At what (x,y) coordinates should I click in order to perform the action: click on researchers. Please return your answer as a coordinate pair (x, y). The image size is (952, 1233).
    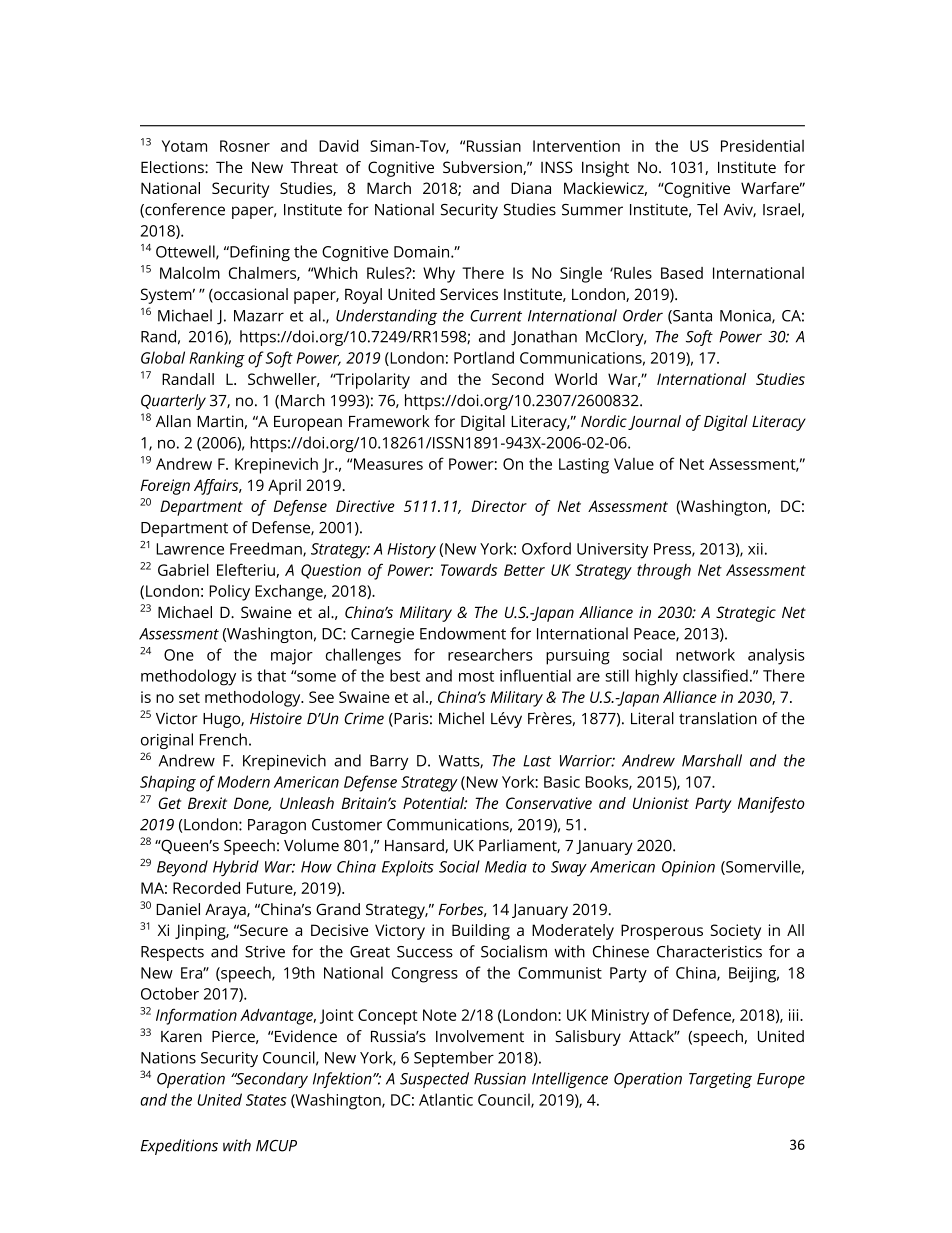
    Looking at the image, I should click on (490, 654).
